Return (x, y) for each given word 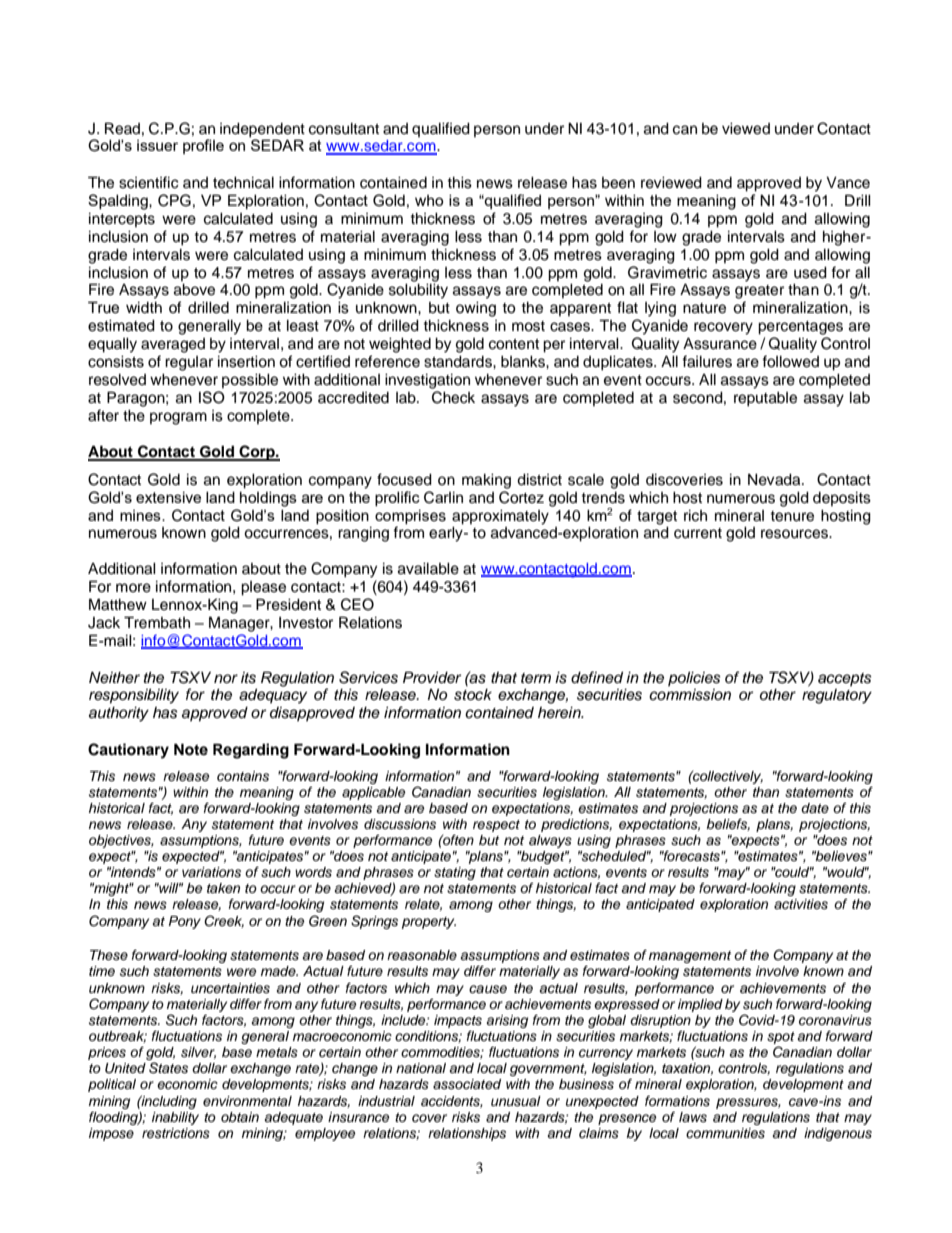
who (429, 200)
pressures (748, 1103)
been (618, 183)
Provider (432, 677)
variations (211, 872)
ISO (212, 397)
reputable (765, 399)
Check (453, 397)
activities (801, 904)
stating (455, 873)
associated (467, 1084)
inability (175, 1118)
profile (203, 146)
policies (694, 679)
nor (226, 678)
